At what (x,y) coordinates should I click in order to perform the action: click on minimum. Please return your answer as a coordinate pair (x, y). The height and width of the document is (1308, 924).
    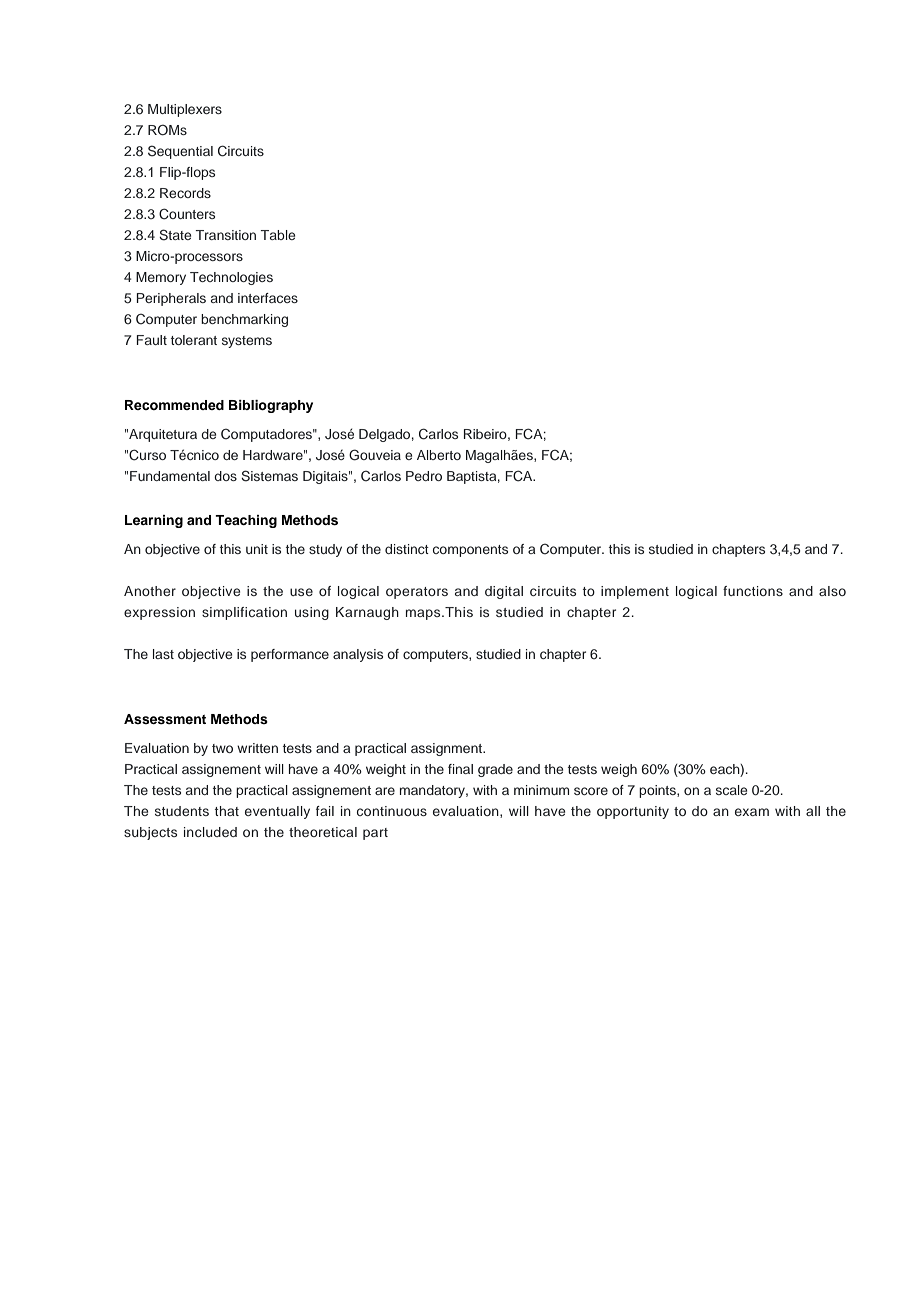
    Looking at the image, I should click on (541, 790).
